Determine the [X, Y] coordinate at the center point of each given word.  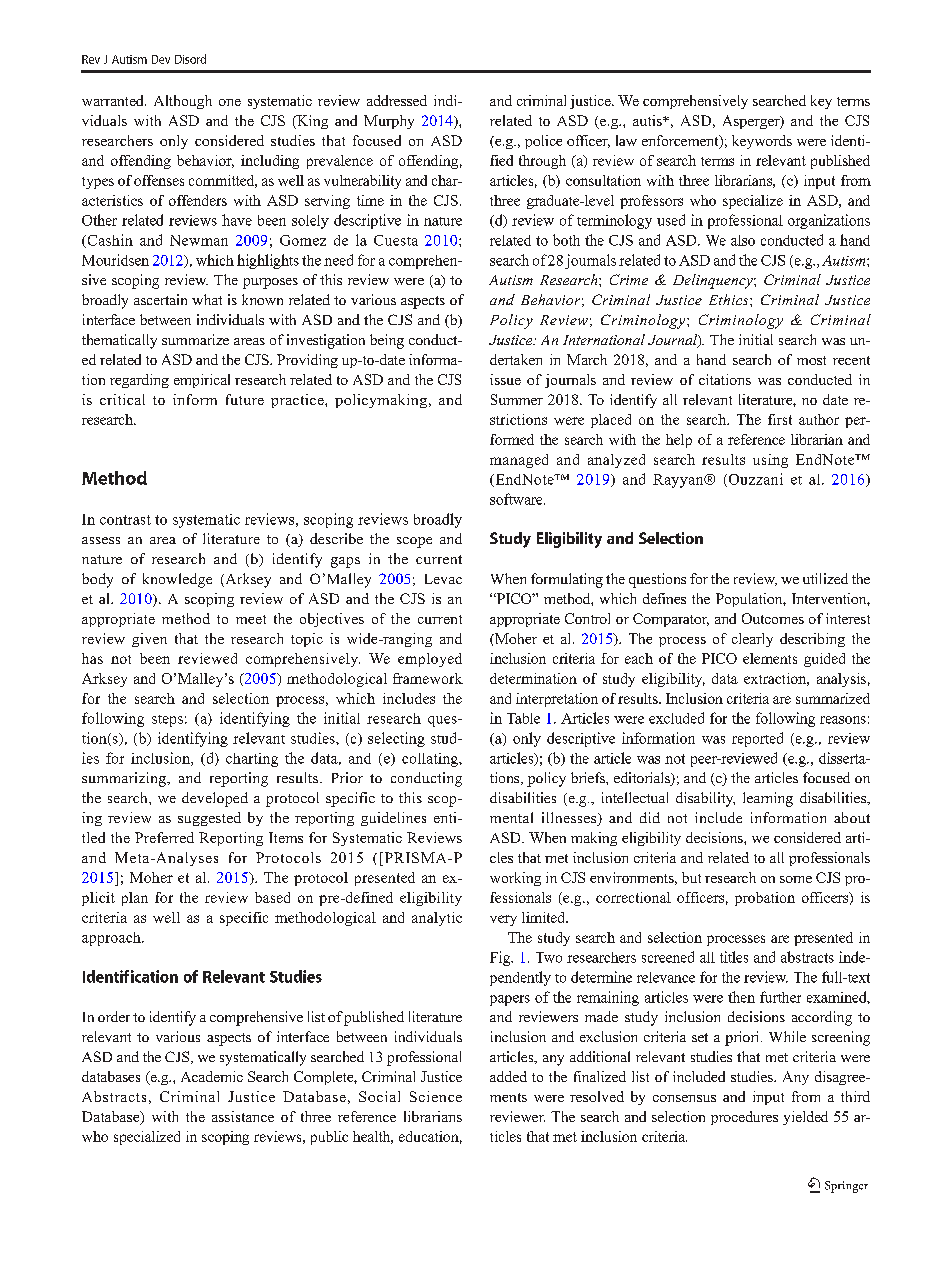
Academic [212, 1076]
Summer [517, 399]
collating [431, 760]
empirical [202, 381]
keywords [762, 142]
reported [757, 739]
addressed [397, 100]
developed [215, 799]
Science [436, 1096]
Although [183, 102]
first [780, 419]
